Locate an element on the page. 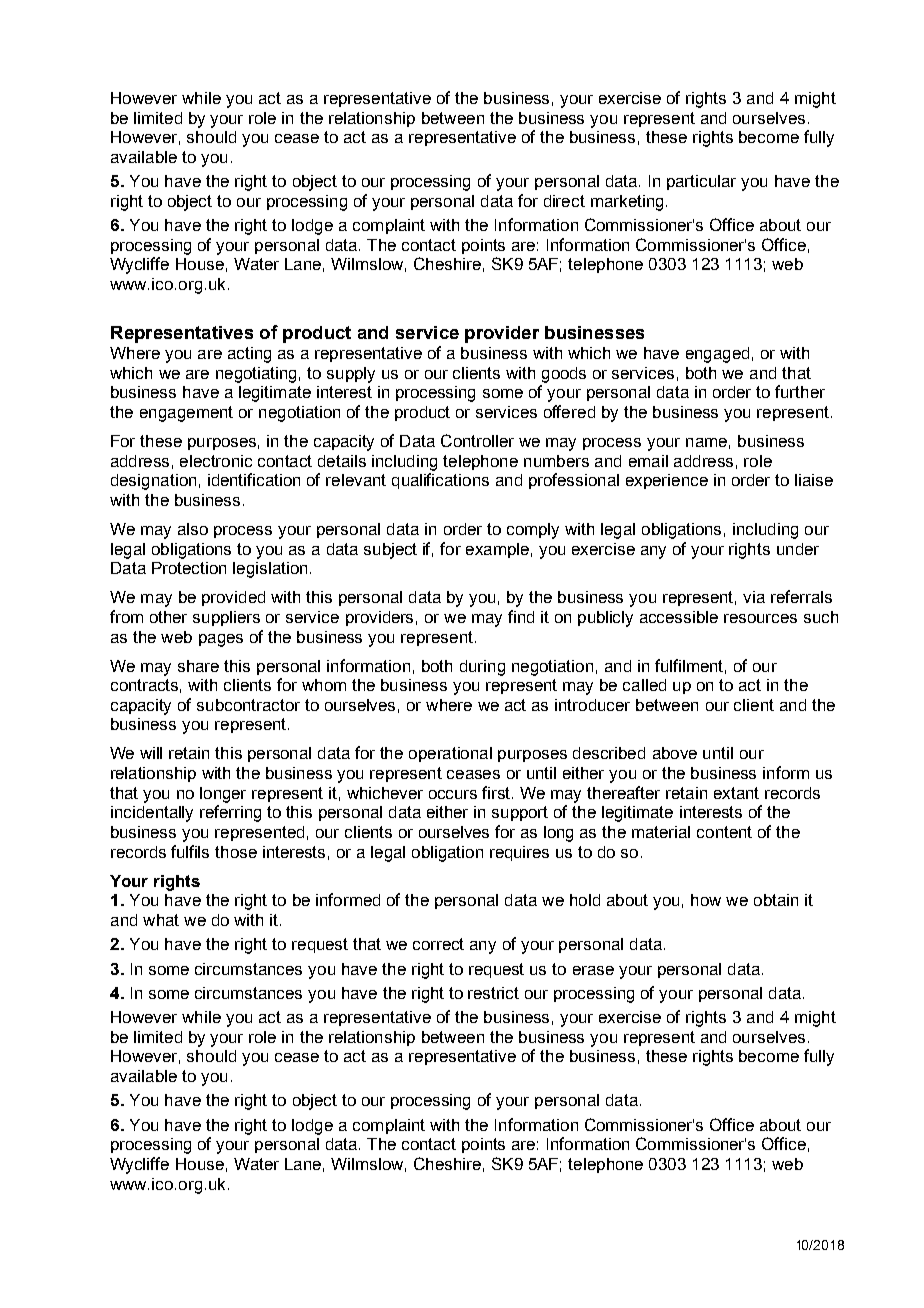 The image size is (924, 1308). share is located at coordinates (198, 666).
